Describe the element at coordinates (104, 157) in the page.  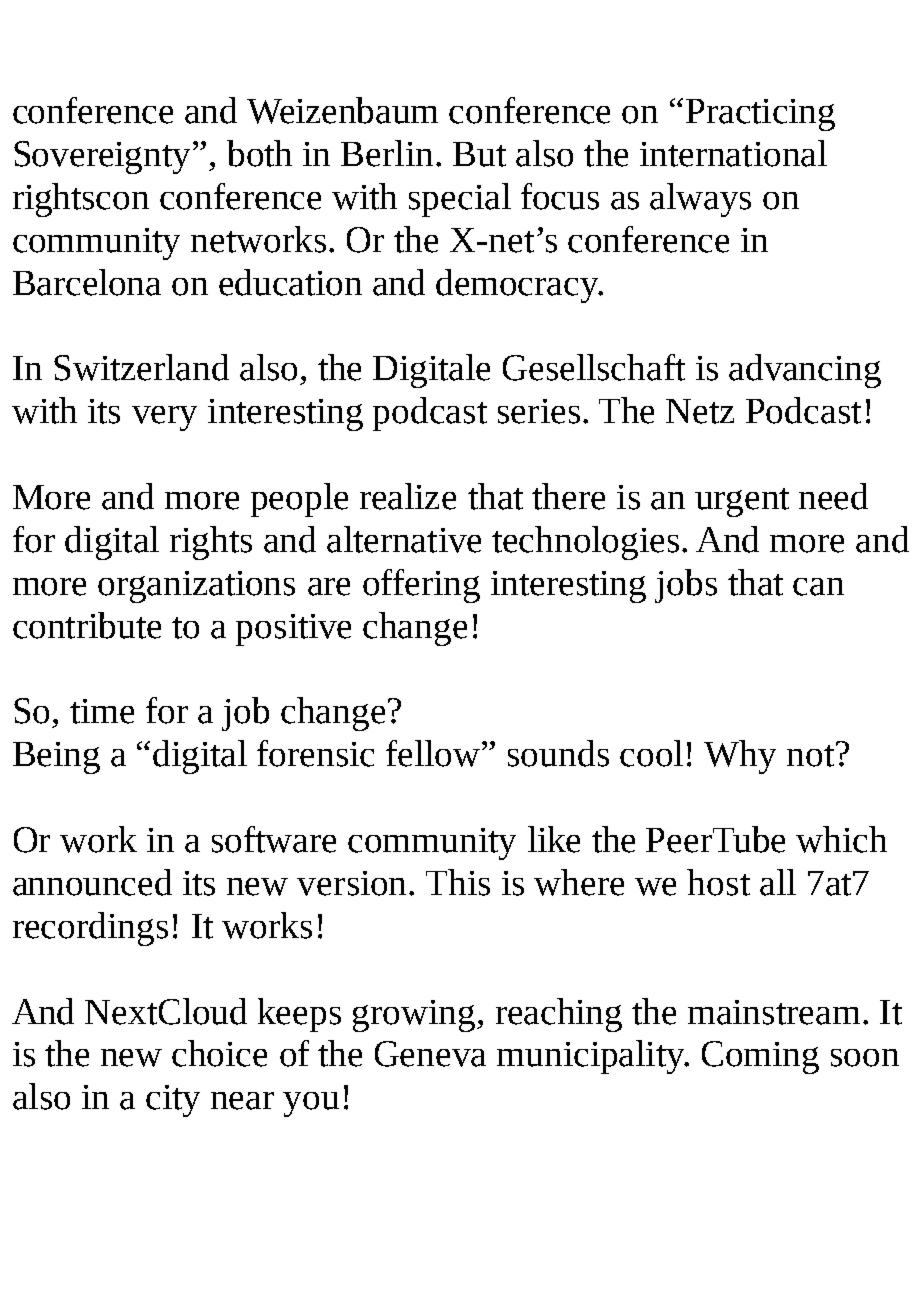
I see `Sovereignty` at that location.
